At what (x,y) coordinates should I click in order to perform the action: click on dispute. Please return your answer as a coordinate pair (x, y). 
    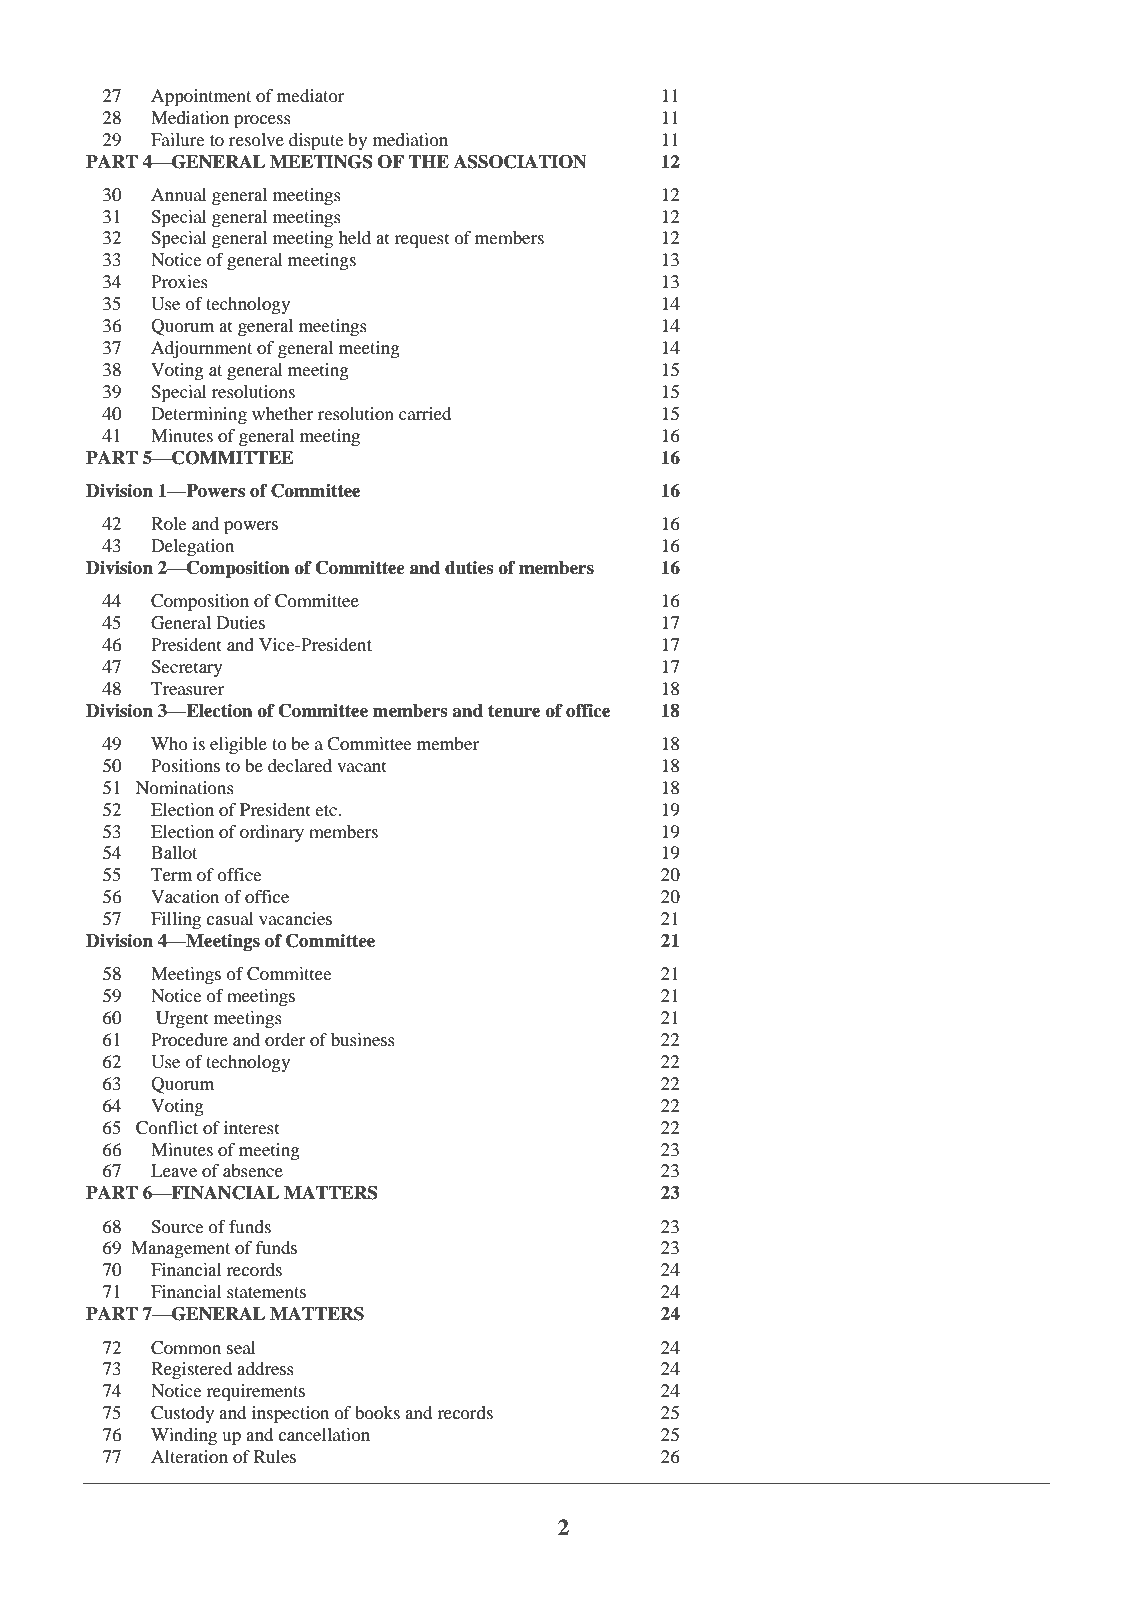
    Looking at the image, I should click on (316, 141).
